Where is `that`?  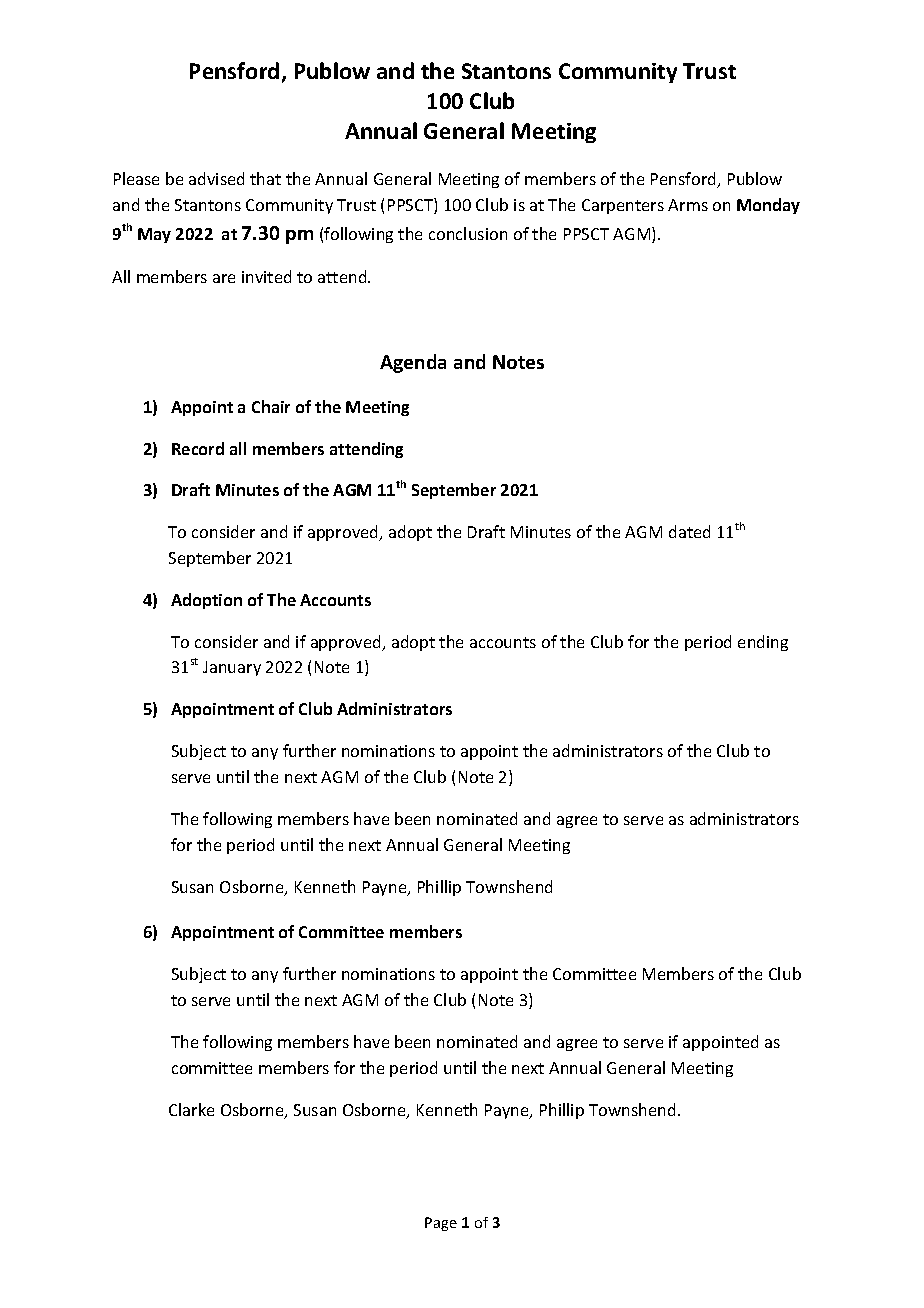
that is located at coordinates (265, 178).
